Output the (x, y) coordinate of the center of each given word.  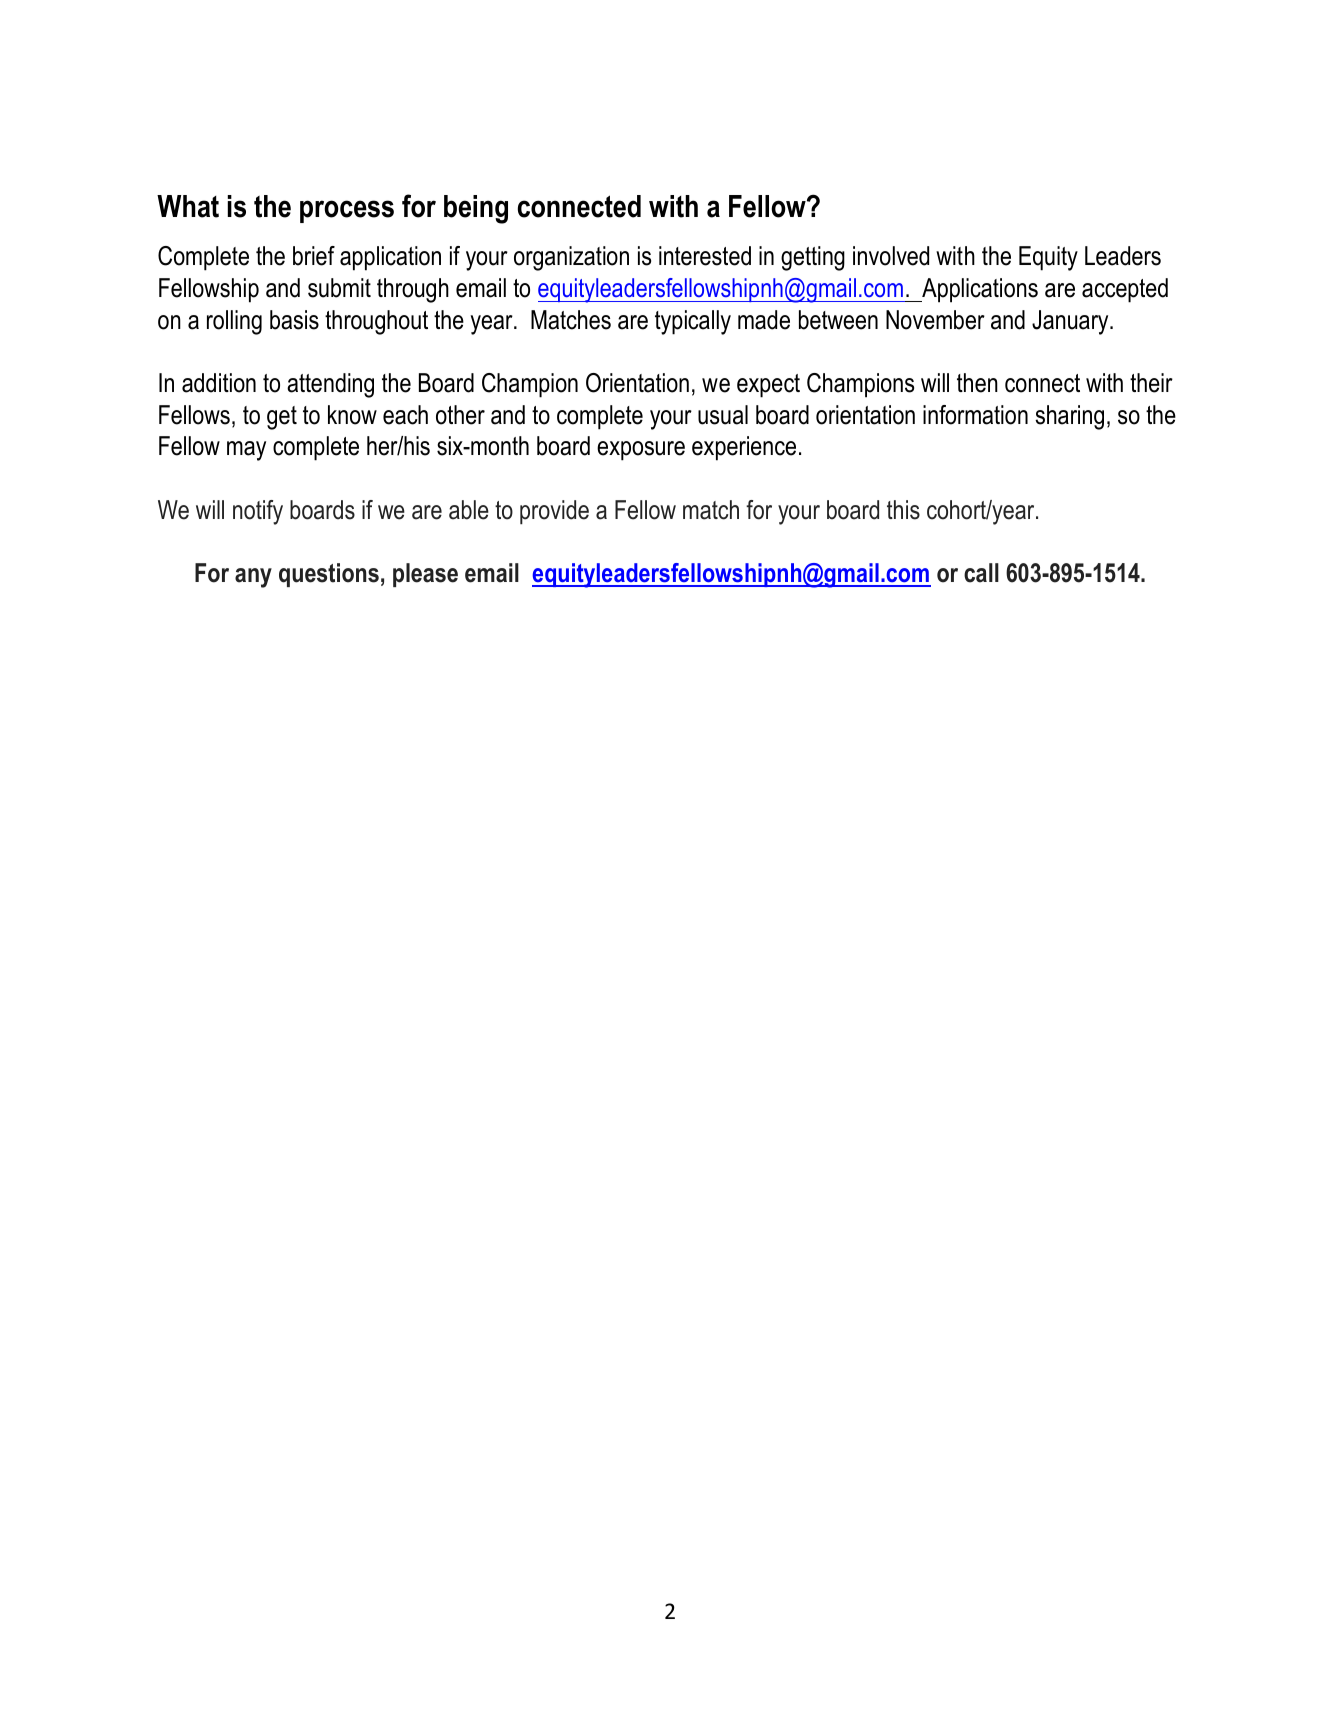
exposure (641, 451)
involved (891, 256)
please (425, 575)
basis (294, 320)
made (764, 320)
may (246, 451)
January (1071, 322)
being (476, 209)
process (347, 211)
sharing (1069, 417)
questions (329, 575)
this (903, 510)
